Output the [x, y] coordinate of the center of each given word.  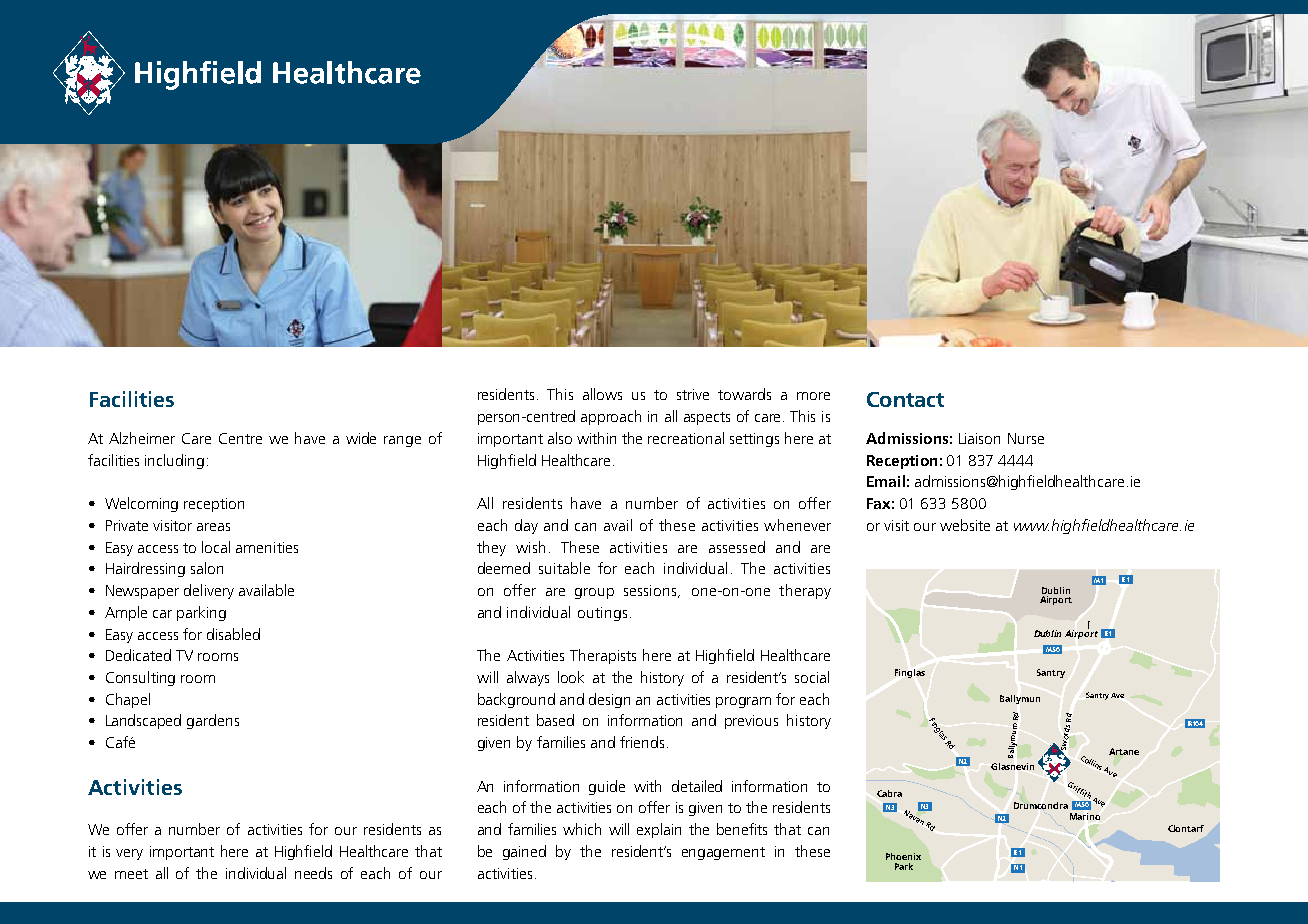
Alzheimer [142, 438]
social [812, 677]
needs [313, 873]
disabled [233, 634]
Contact [905, 399]
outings [602, 614]
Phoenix [903, 856]
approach [611, 417]
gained [524, 852]
